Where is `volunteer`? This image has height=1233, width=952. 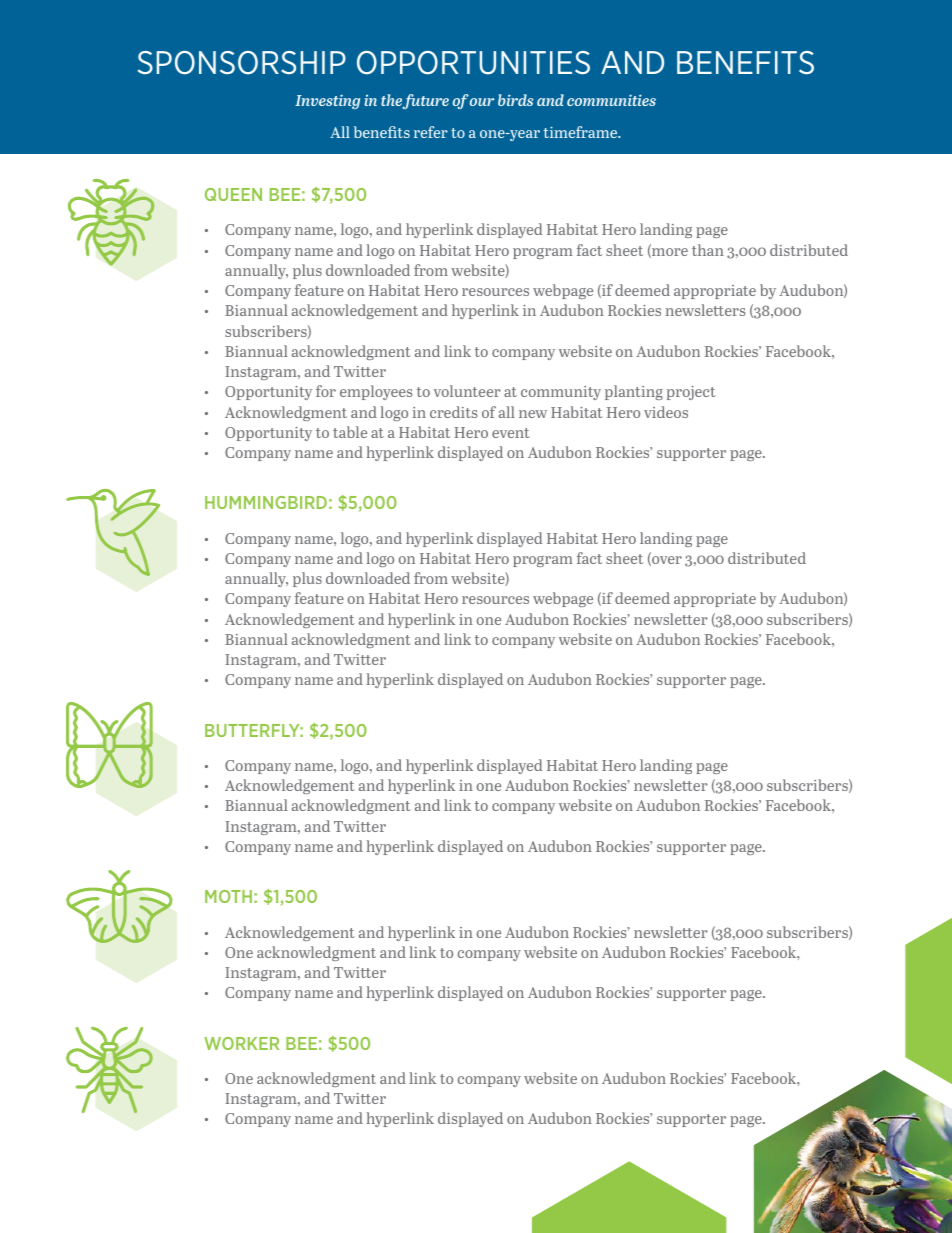
volunteer is located at coordinates (467, 391).
